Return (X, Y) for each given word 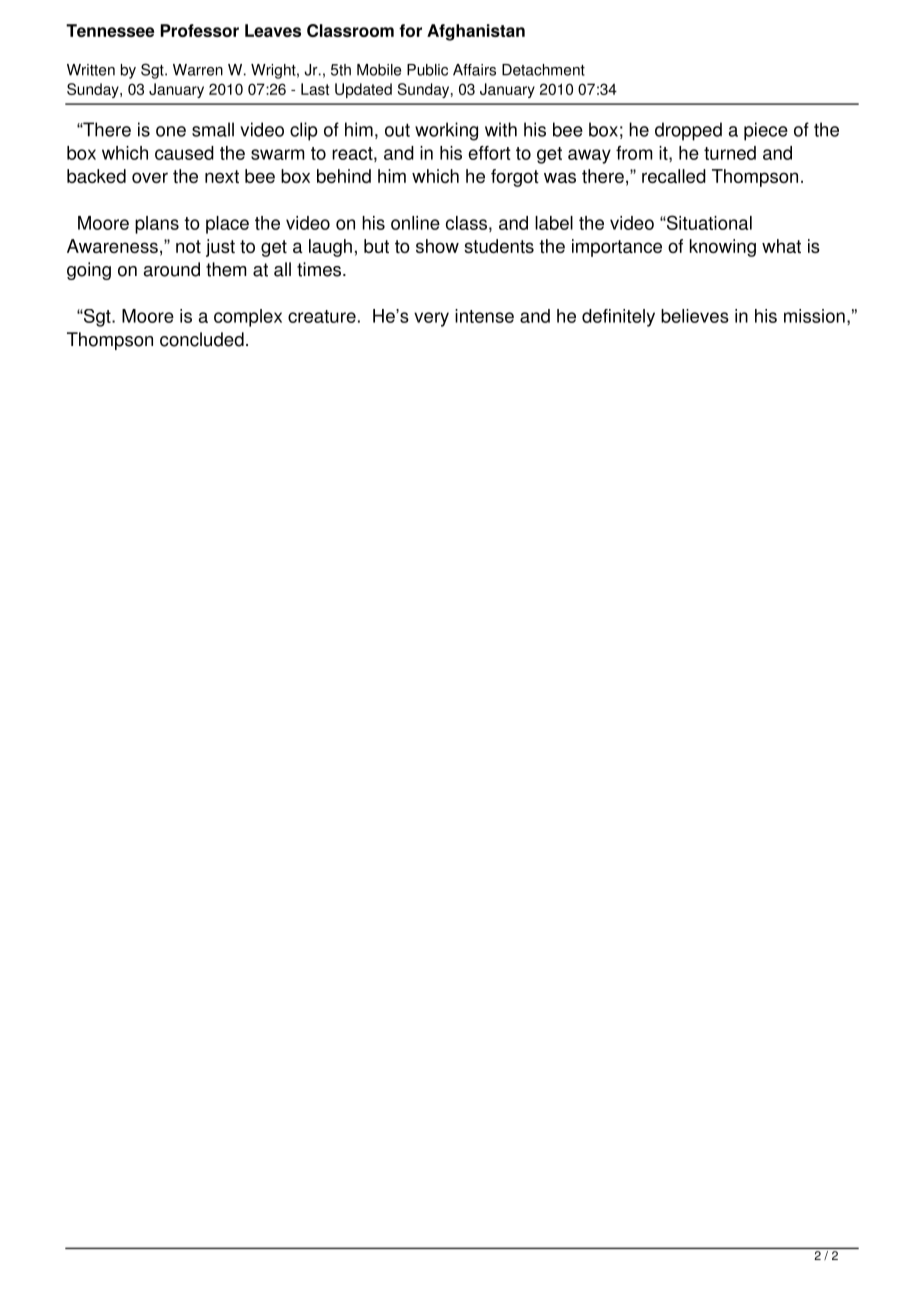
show (437, 246)
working (446, 131)
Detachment (543, 70)
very (431, 319)
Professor (199, 30)
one (171, 131)
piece (766, 131)
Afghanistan (476, 32)
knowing (723, 248)
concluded (202, 339)
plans (157, 225)
